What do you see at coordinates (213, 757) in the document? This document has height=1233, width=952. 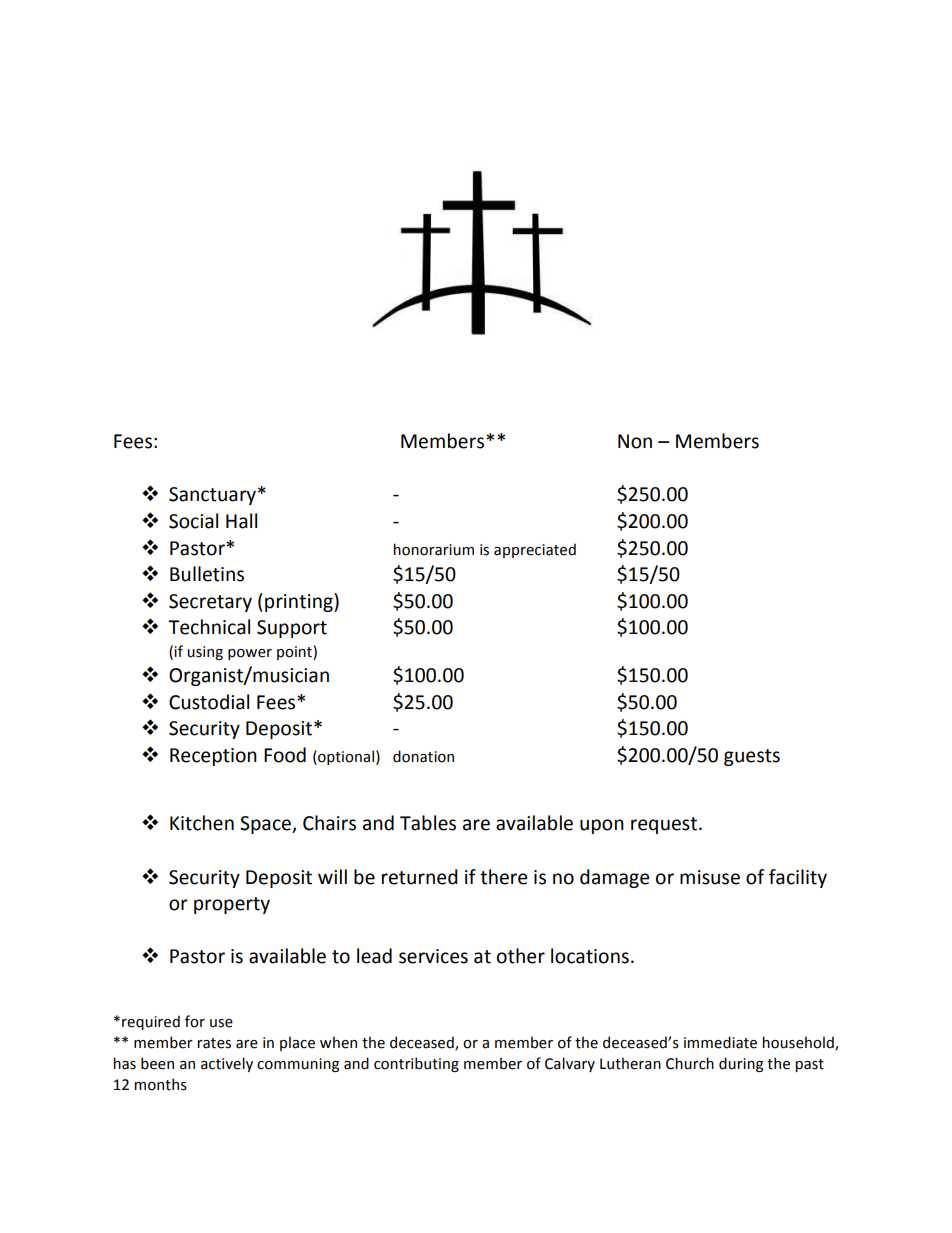 I see `Reception` at bounding box center [213, 757].
